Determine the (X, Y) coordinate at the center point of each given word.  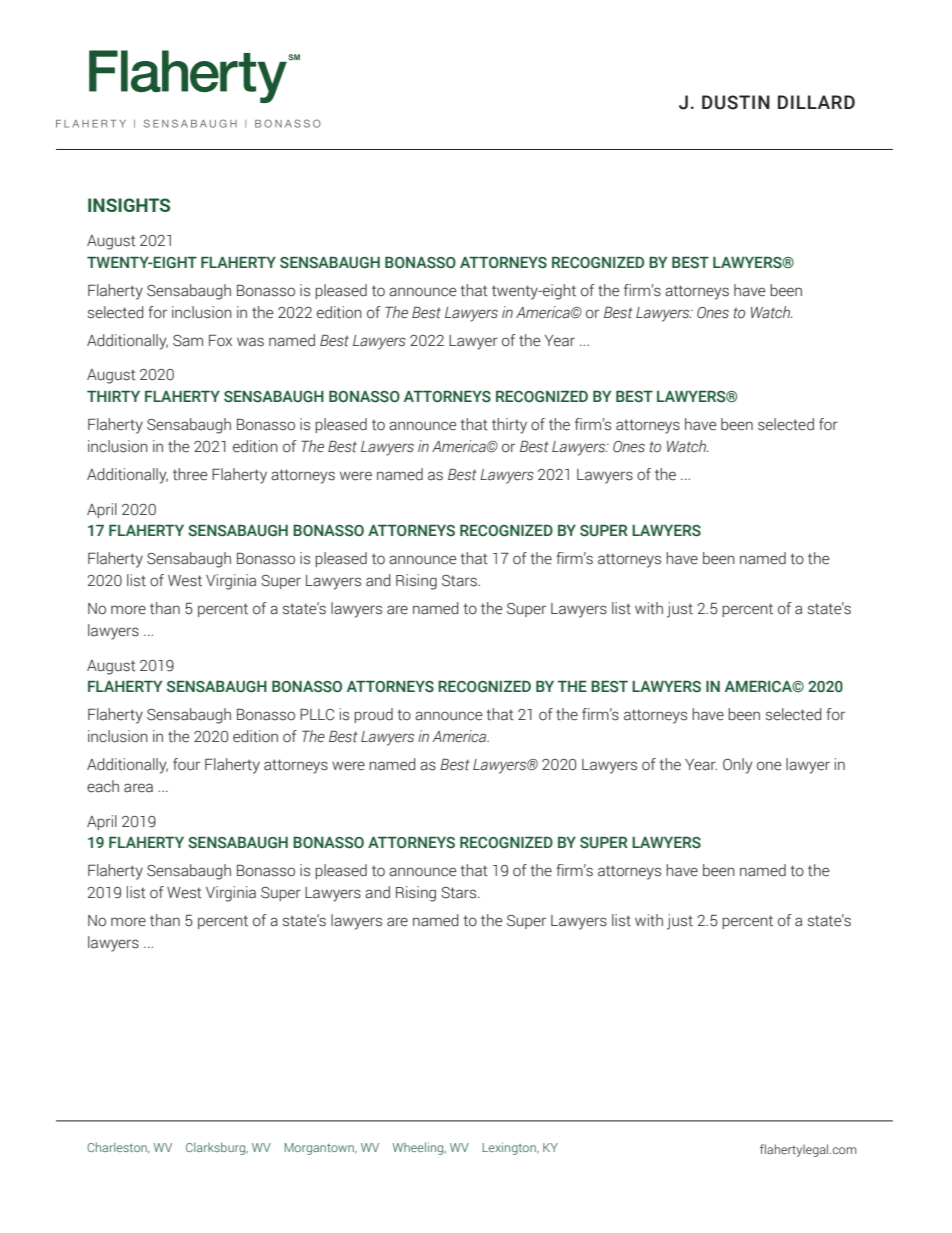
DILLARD (816, 102)
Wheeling (419, 1148)
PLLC (317, 714)
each (103, 786)
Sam (188, 341)
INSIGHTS (129, 205)
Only (738, 766)
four (186, 764)
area (138, 788)
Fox (220, 340)
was (250, 342)
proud (373, 715)
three (190, 474)
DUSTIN (736, 102)
